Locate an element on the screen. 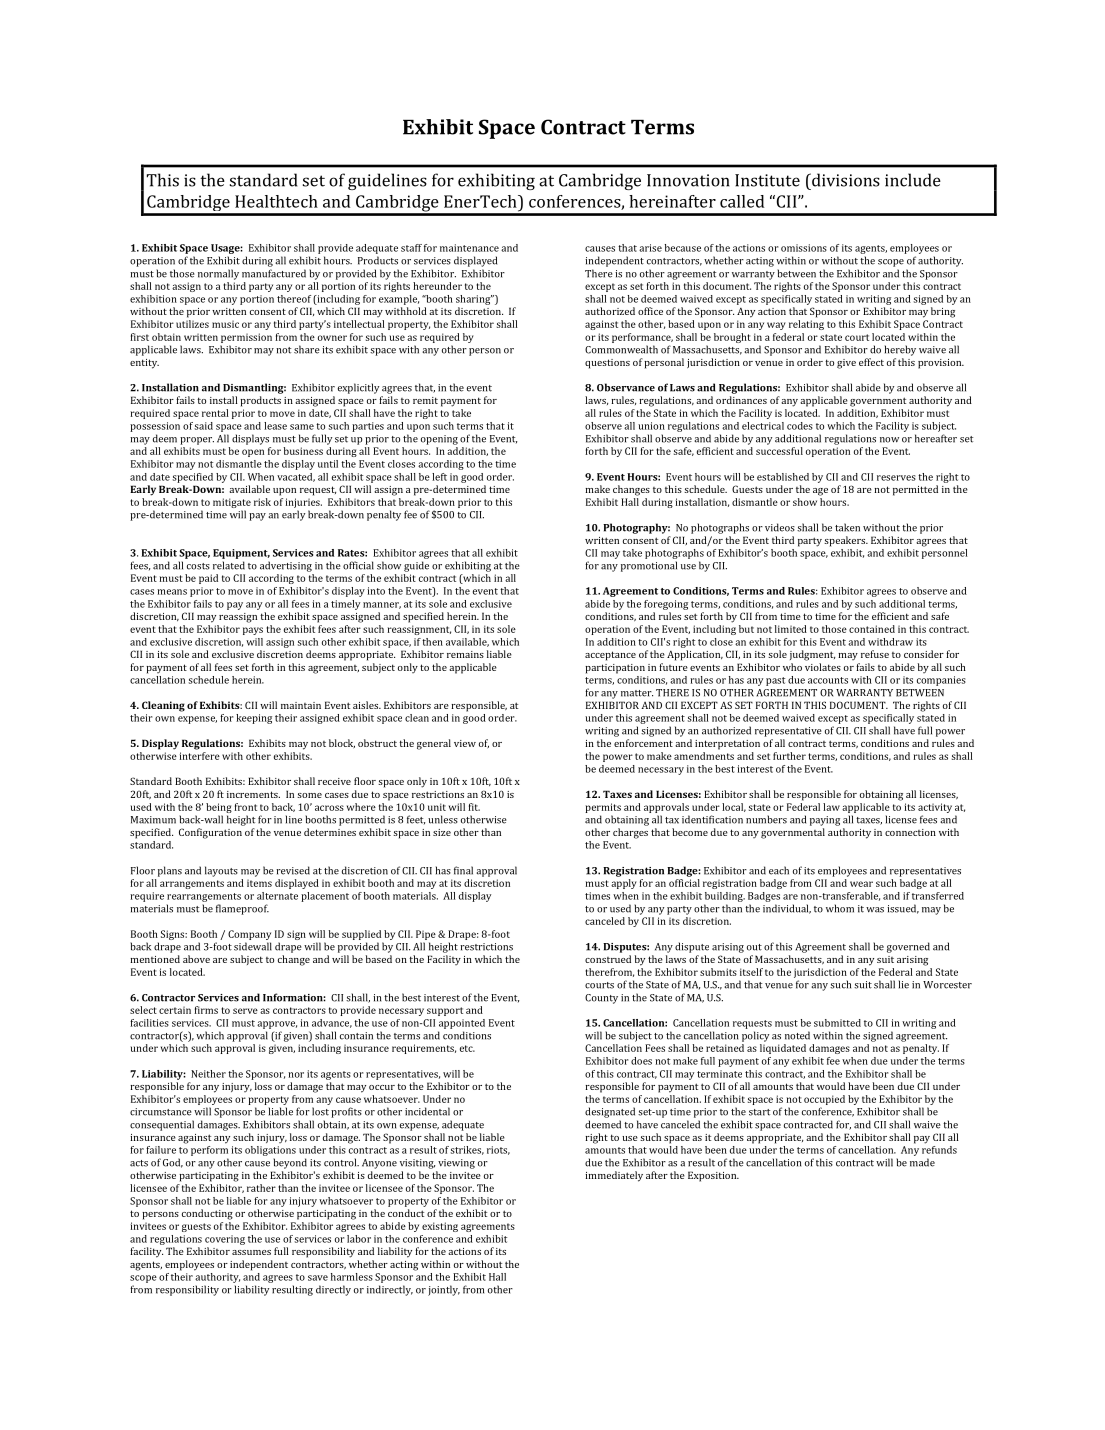 Image resolution: width=1105 pixels, height=1430 pixels. further is located at coordinates (789, 756).
